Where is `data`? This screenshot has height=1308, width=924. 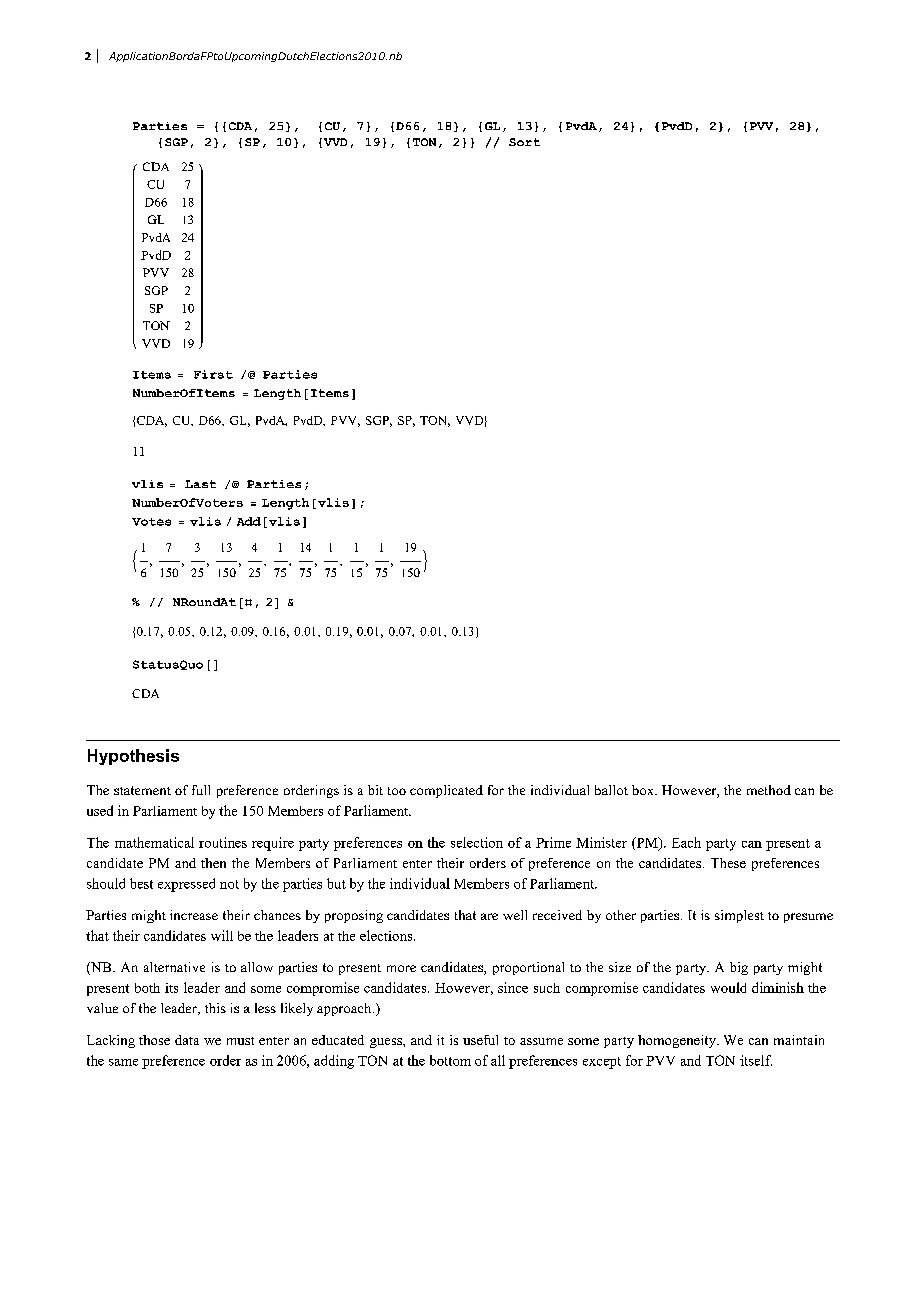 data is located at coordinates (187, 1040).
